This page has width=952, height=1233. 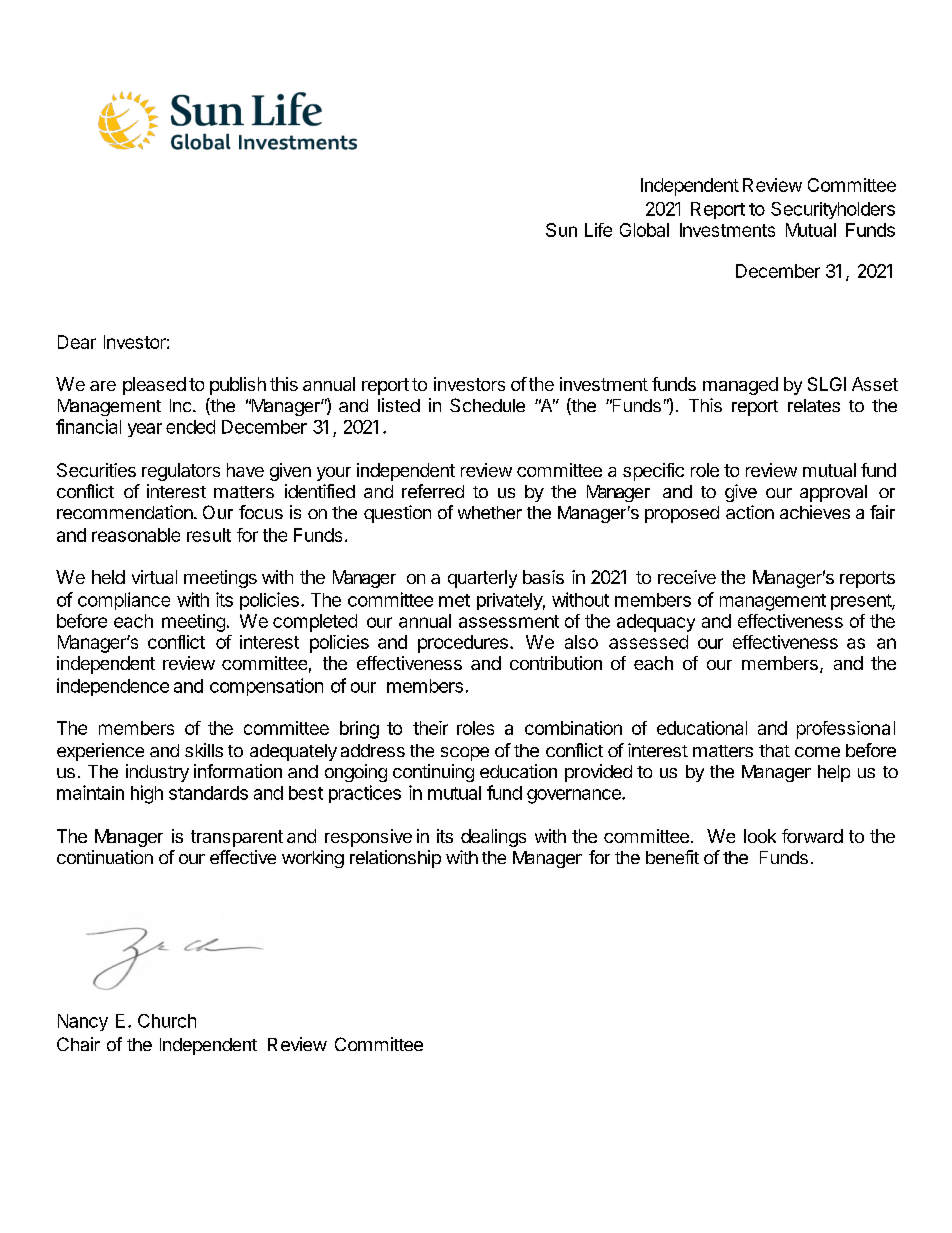 What do you see at coordinates (190, 427) in the page?
I see `ended` at bounding box center [190, 427].
